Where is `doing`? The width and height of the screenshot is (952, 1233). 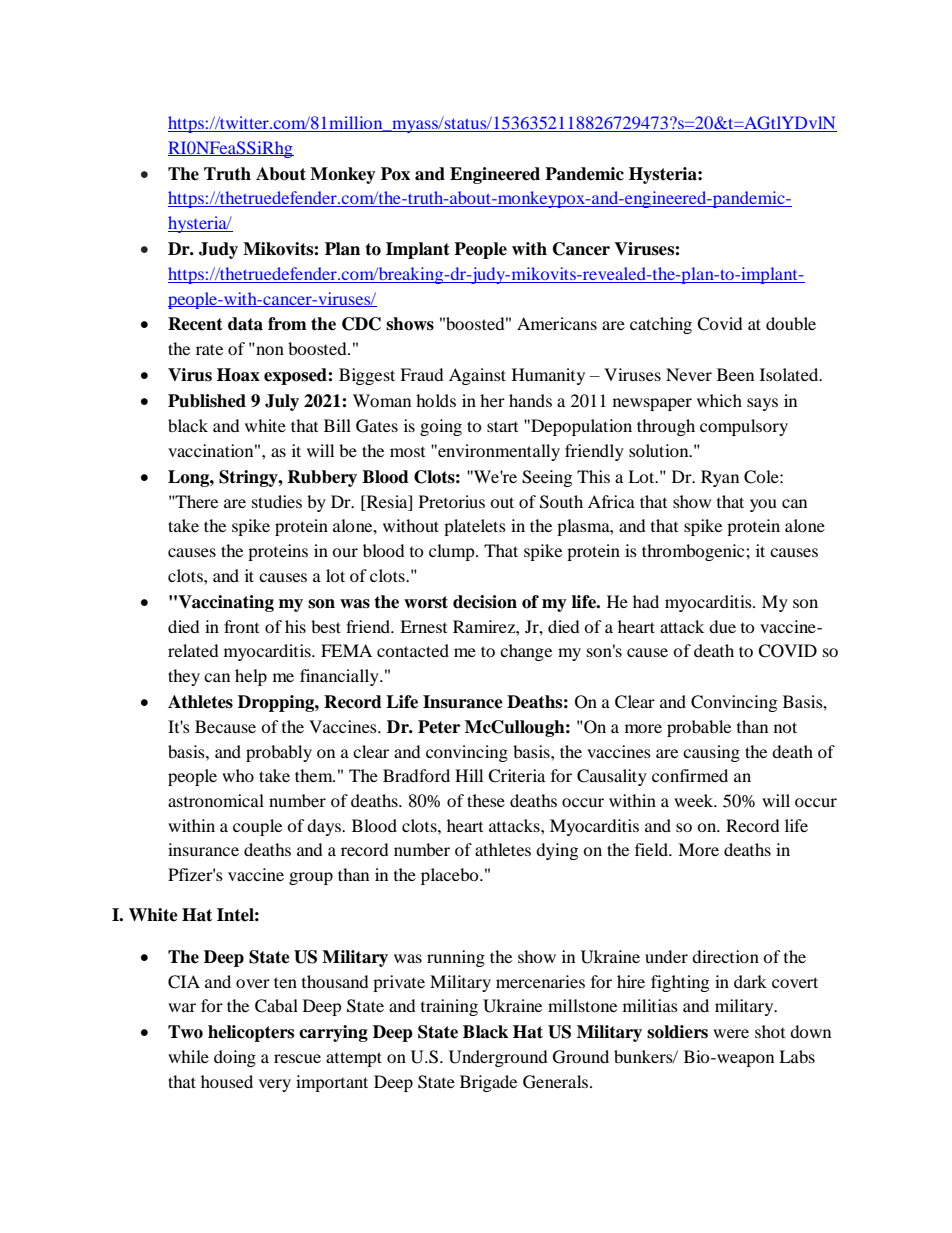 doing is located at coordinates (235, 1058).
